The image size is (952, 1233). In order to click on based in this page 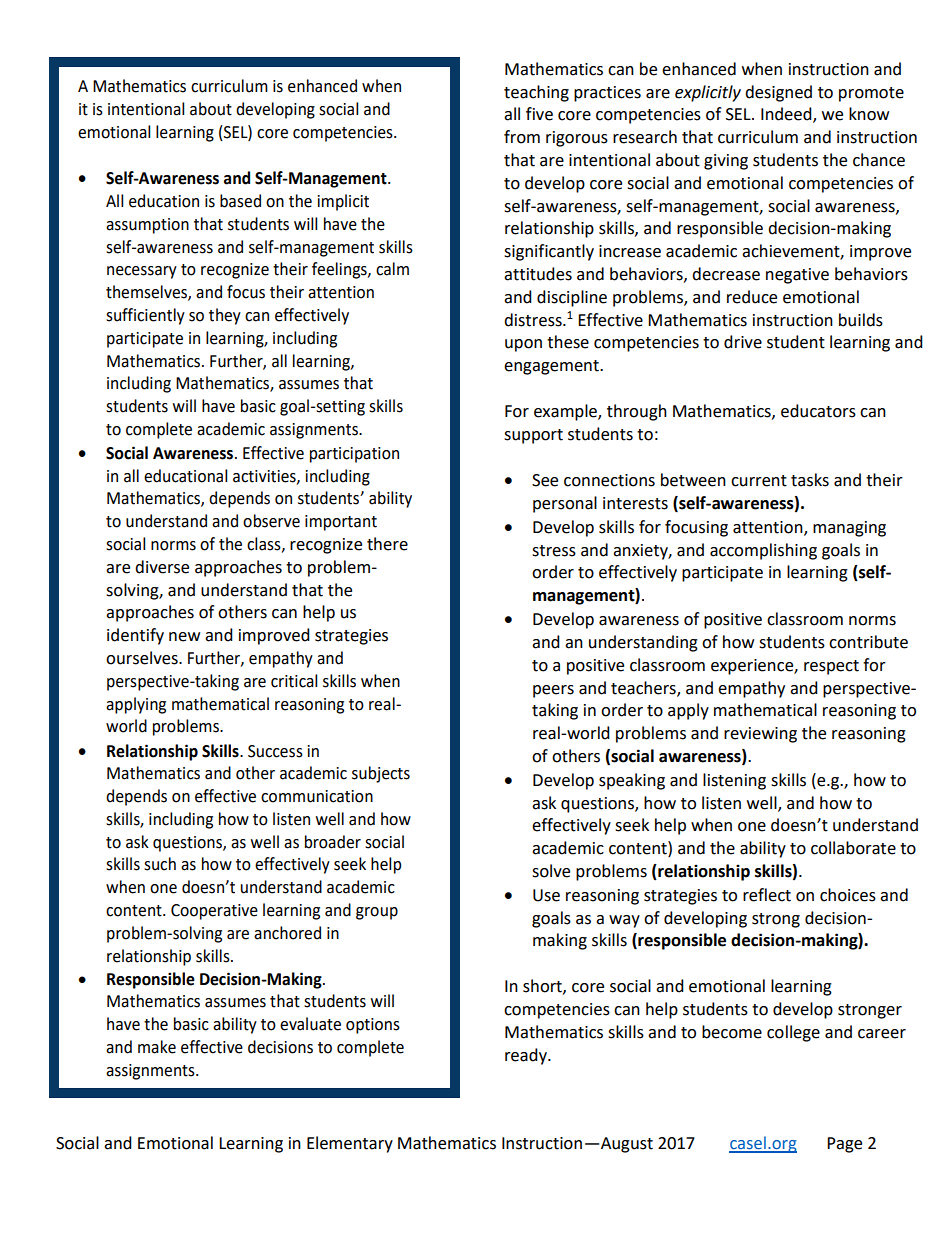, I will do `click(240, 201)`.
